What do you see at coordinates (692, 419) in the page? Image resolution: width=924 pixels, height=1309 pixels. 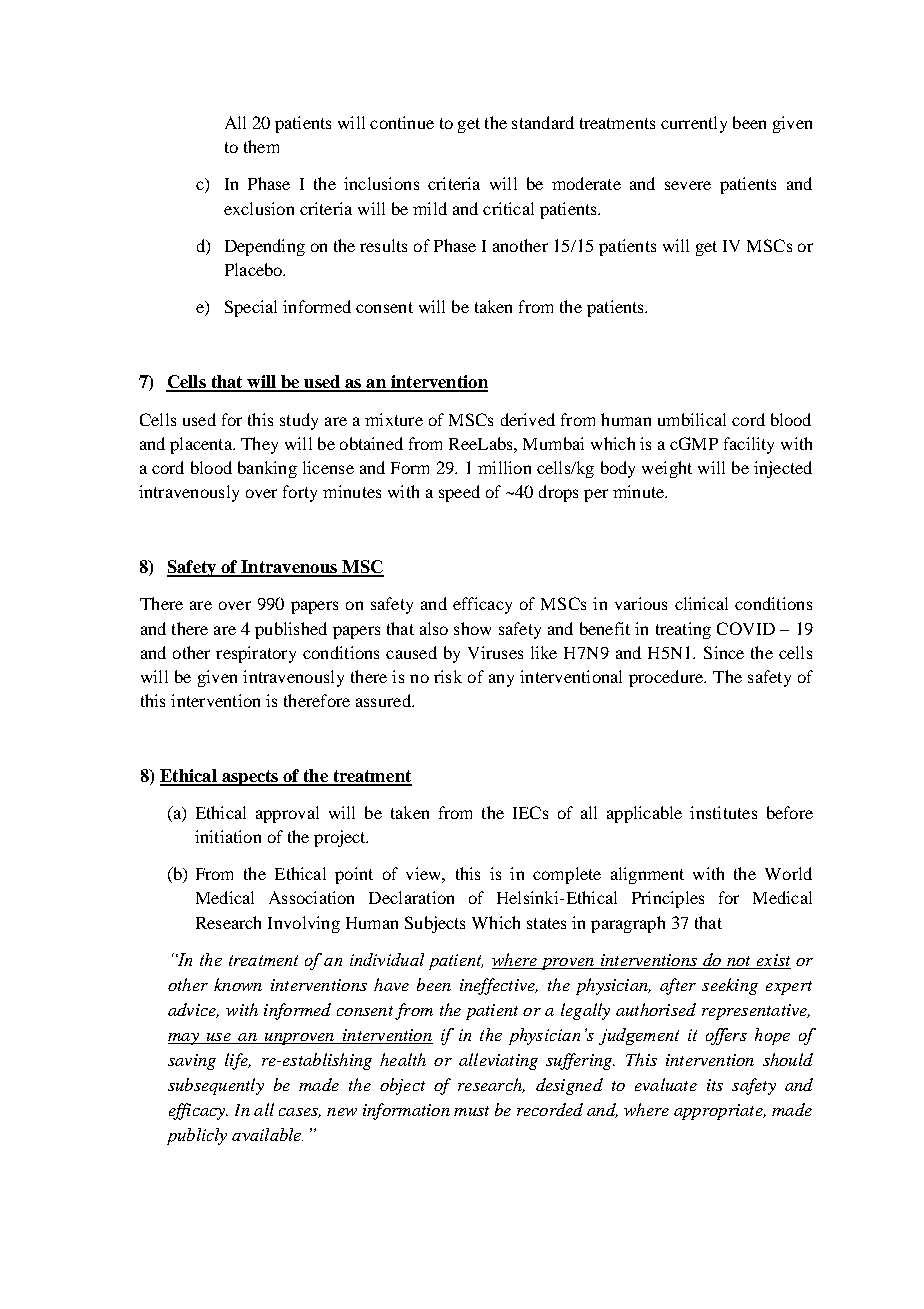 I see `umbilical` at bounding box center [692, 419].
